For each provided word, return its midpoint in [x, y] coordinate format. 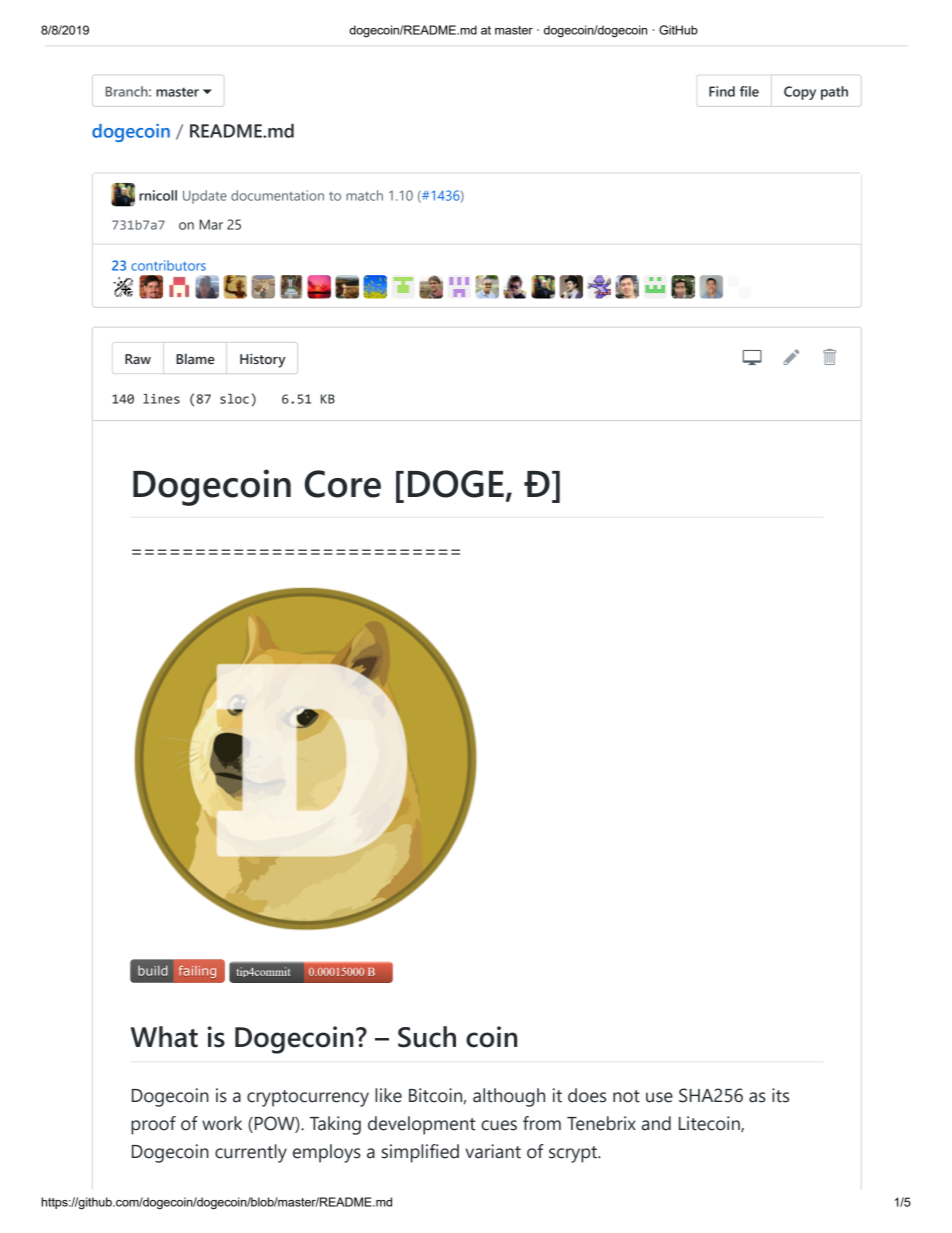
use [659, 1097]
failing [197, 972]
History [263, 360]
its [780, 1095]
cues [499, 1125]
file [749, 91]
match [364, 195]
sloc [234, 399]
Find [722, 91]
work [222, 1123]
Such [427, 1037]
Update [205, 197]
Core [343, 484]
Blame [195, 358]
